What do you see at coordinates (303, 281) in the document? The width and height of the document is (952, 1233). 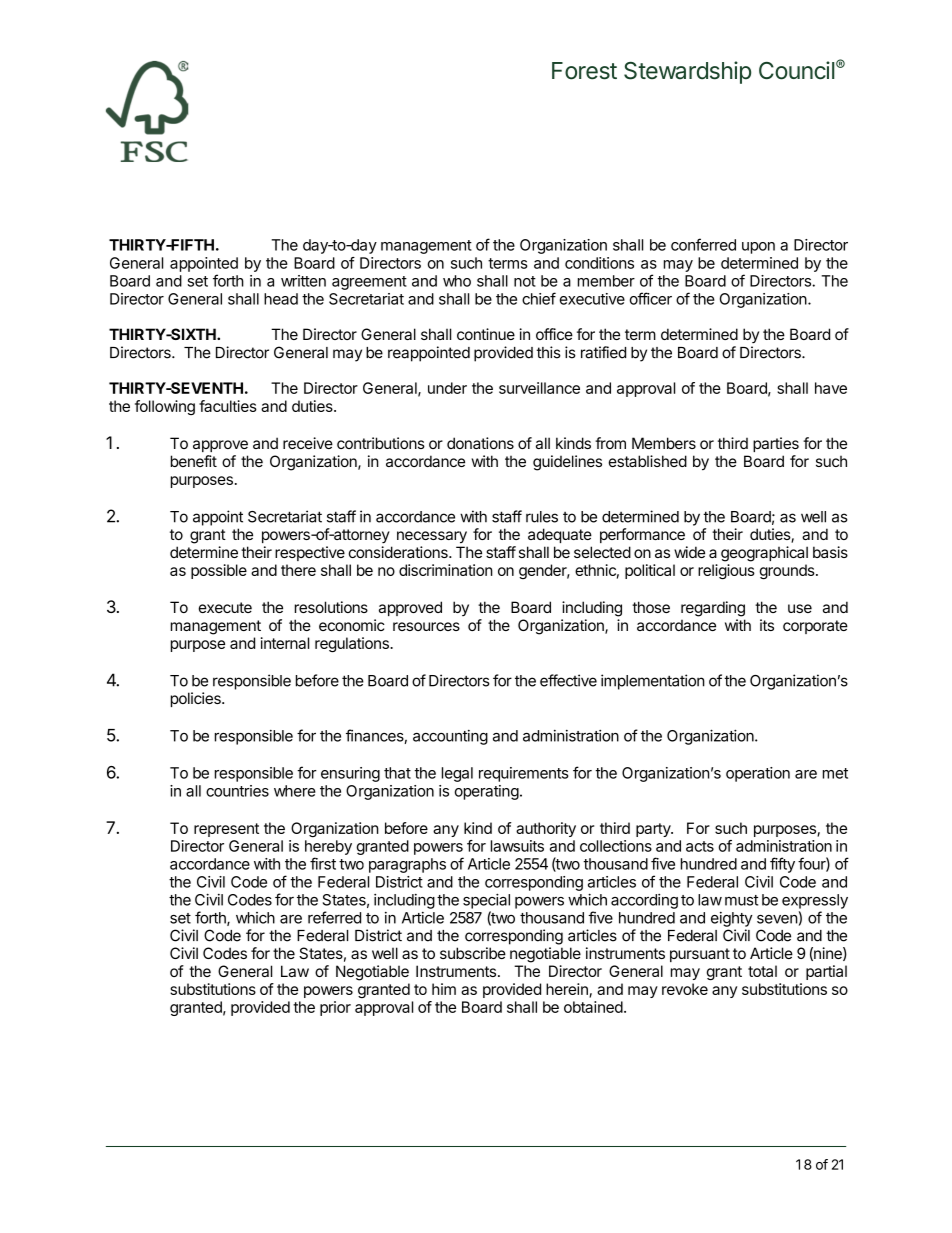 I see `written` at bounding box center [303, 281].
